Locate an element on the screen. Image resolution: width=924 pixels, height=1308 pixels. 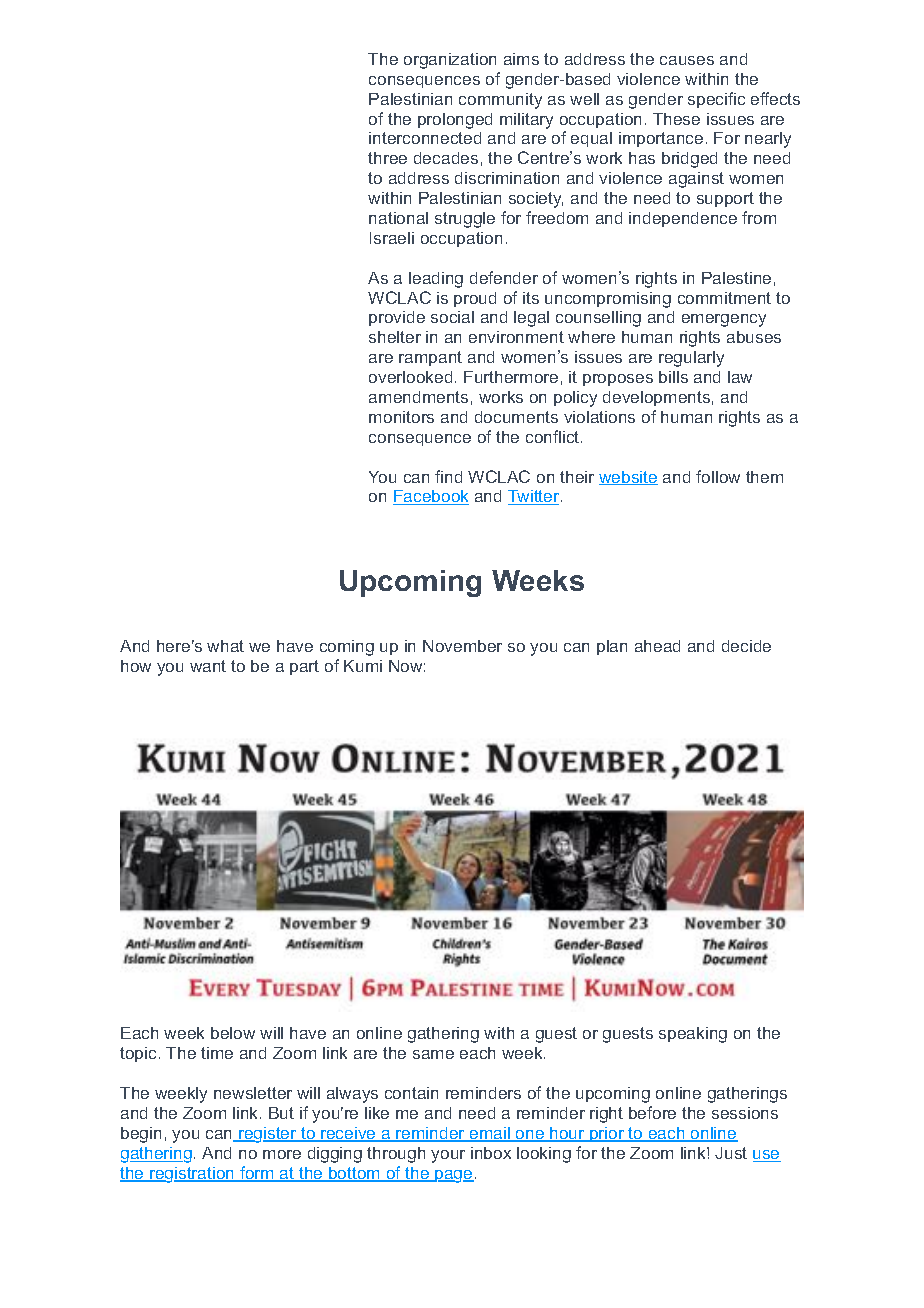
want is located at coordinates (208, 666).
